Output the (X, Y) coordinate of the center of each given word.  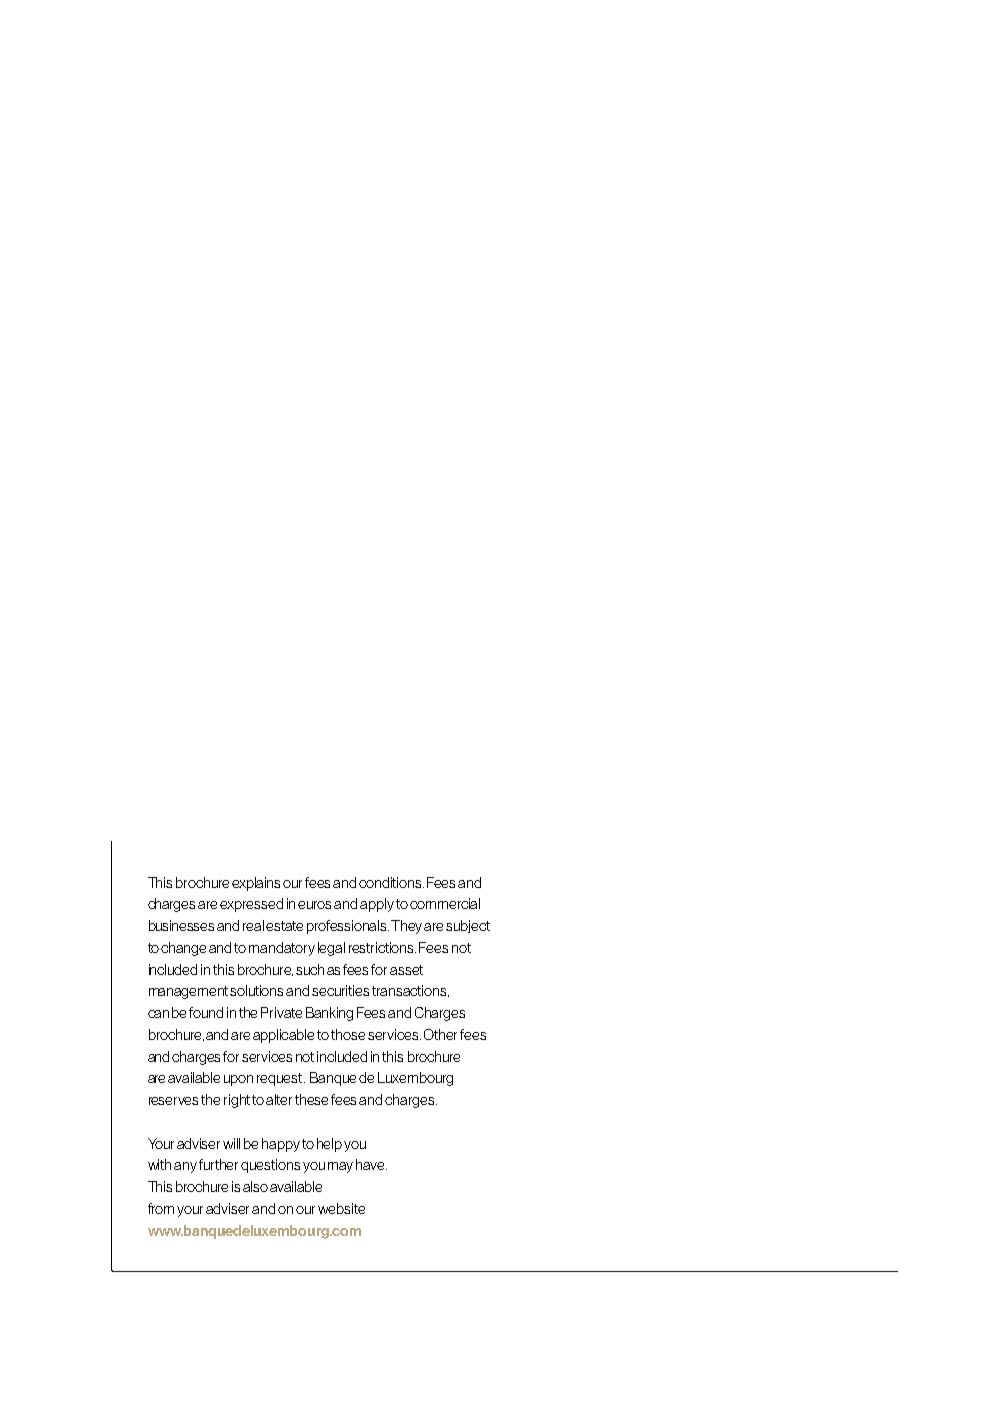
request (281, 1079)
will (231, 1143)
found (206, 1012)
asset (406, 970)
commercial (445, 903)
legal (331, 949)
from (161, 1208)
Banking (329, 1014)
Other (442, 1034)
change (183, 949)
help (329, 1145)
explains (256, 884)
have (371, 1164)
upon (238, 1080)
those (348, 1034)
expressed (251, 905)
